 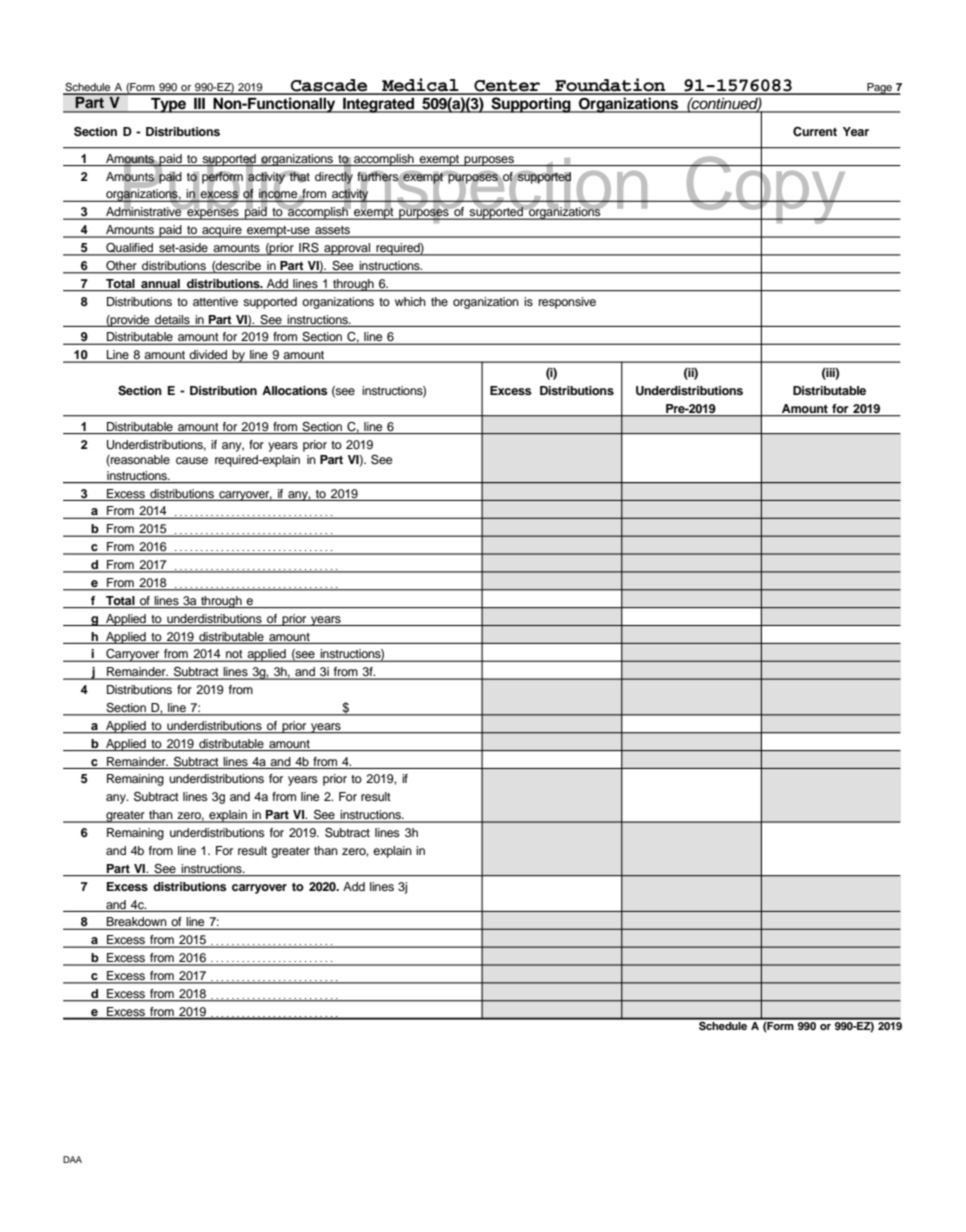 What do you see at coordinates (192, 460) in the document?
I see `cause` at bounding box center [192, 460].
